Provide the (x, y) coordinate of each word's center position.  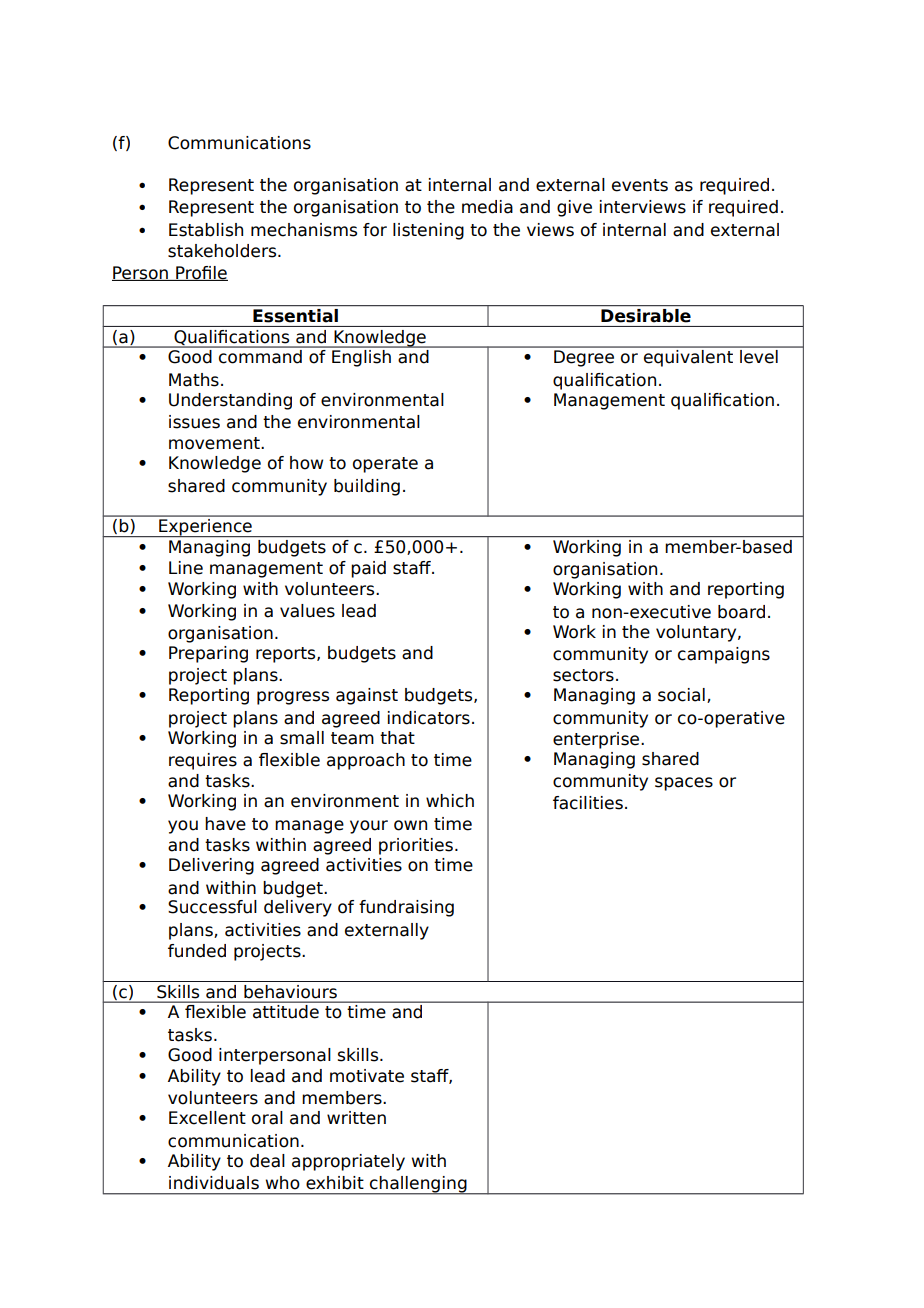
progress (293, 698)
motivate (367, 1076)
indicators (429, 718)
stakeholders (223, 251)
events (640, 185)
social (681, 695)
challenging (418, 1185)
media (487, 207)
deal (267, 1161)
